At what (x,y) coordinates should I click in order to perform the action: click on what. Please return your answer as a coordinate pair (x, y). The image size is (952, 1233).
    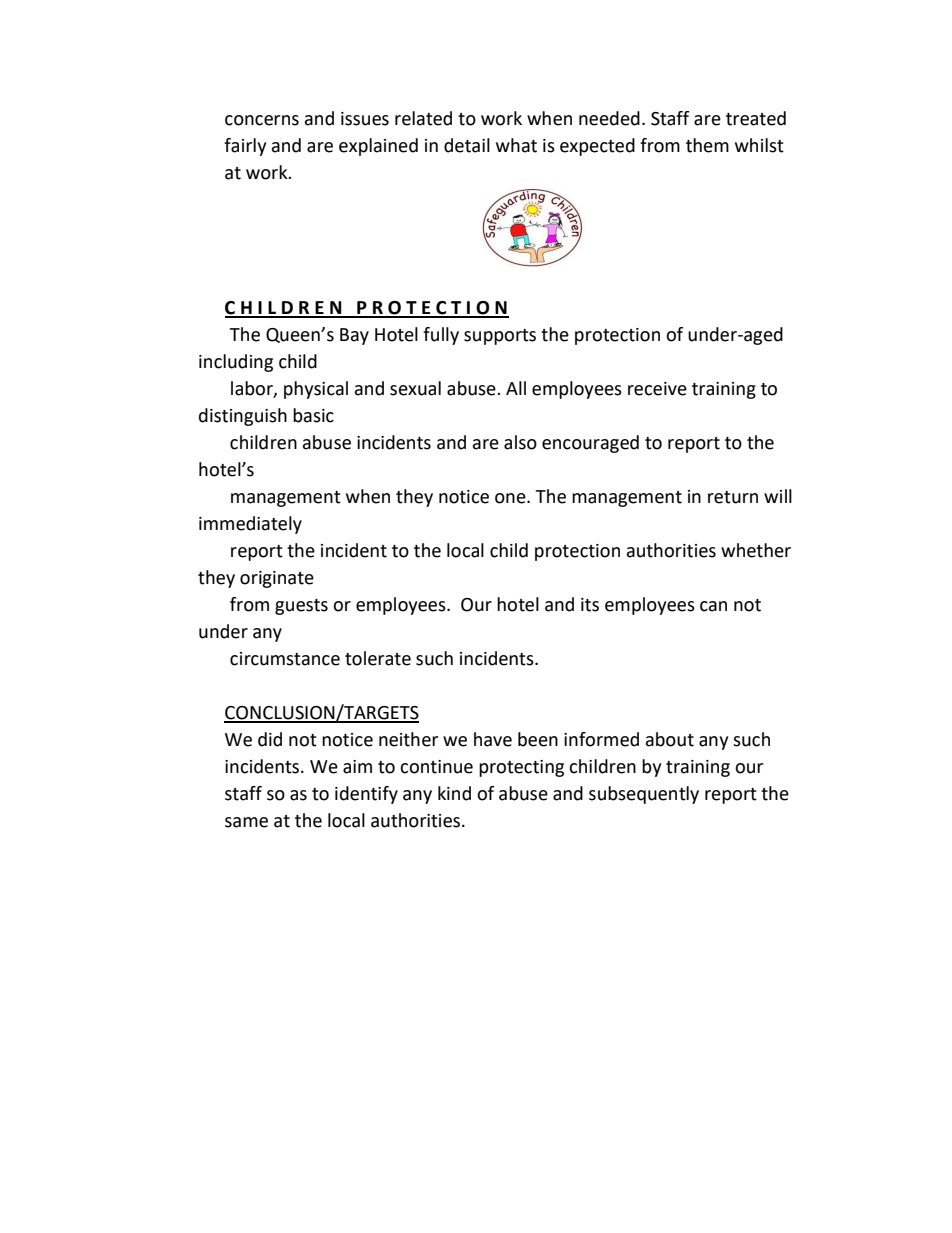
    Looking at the image, I should click on (516, 145).
